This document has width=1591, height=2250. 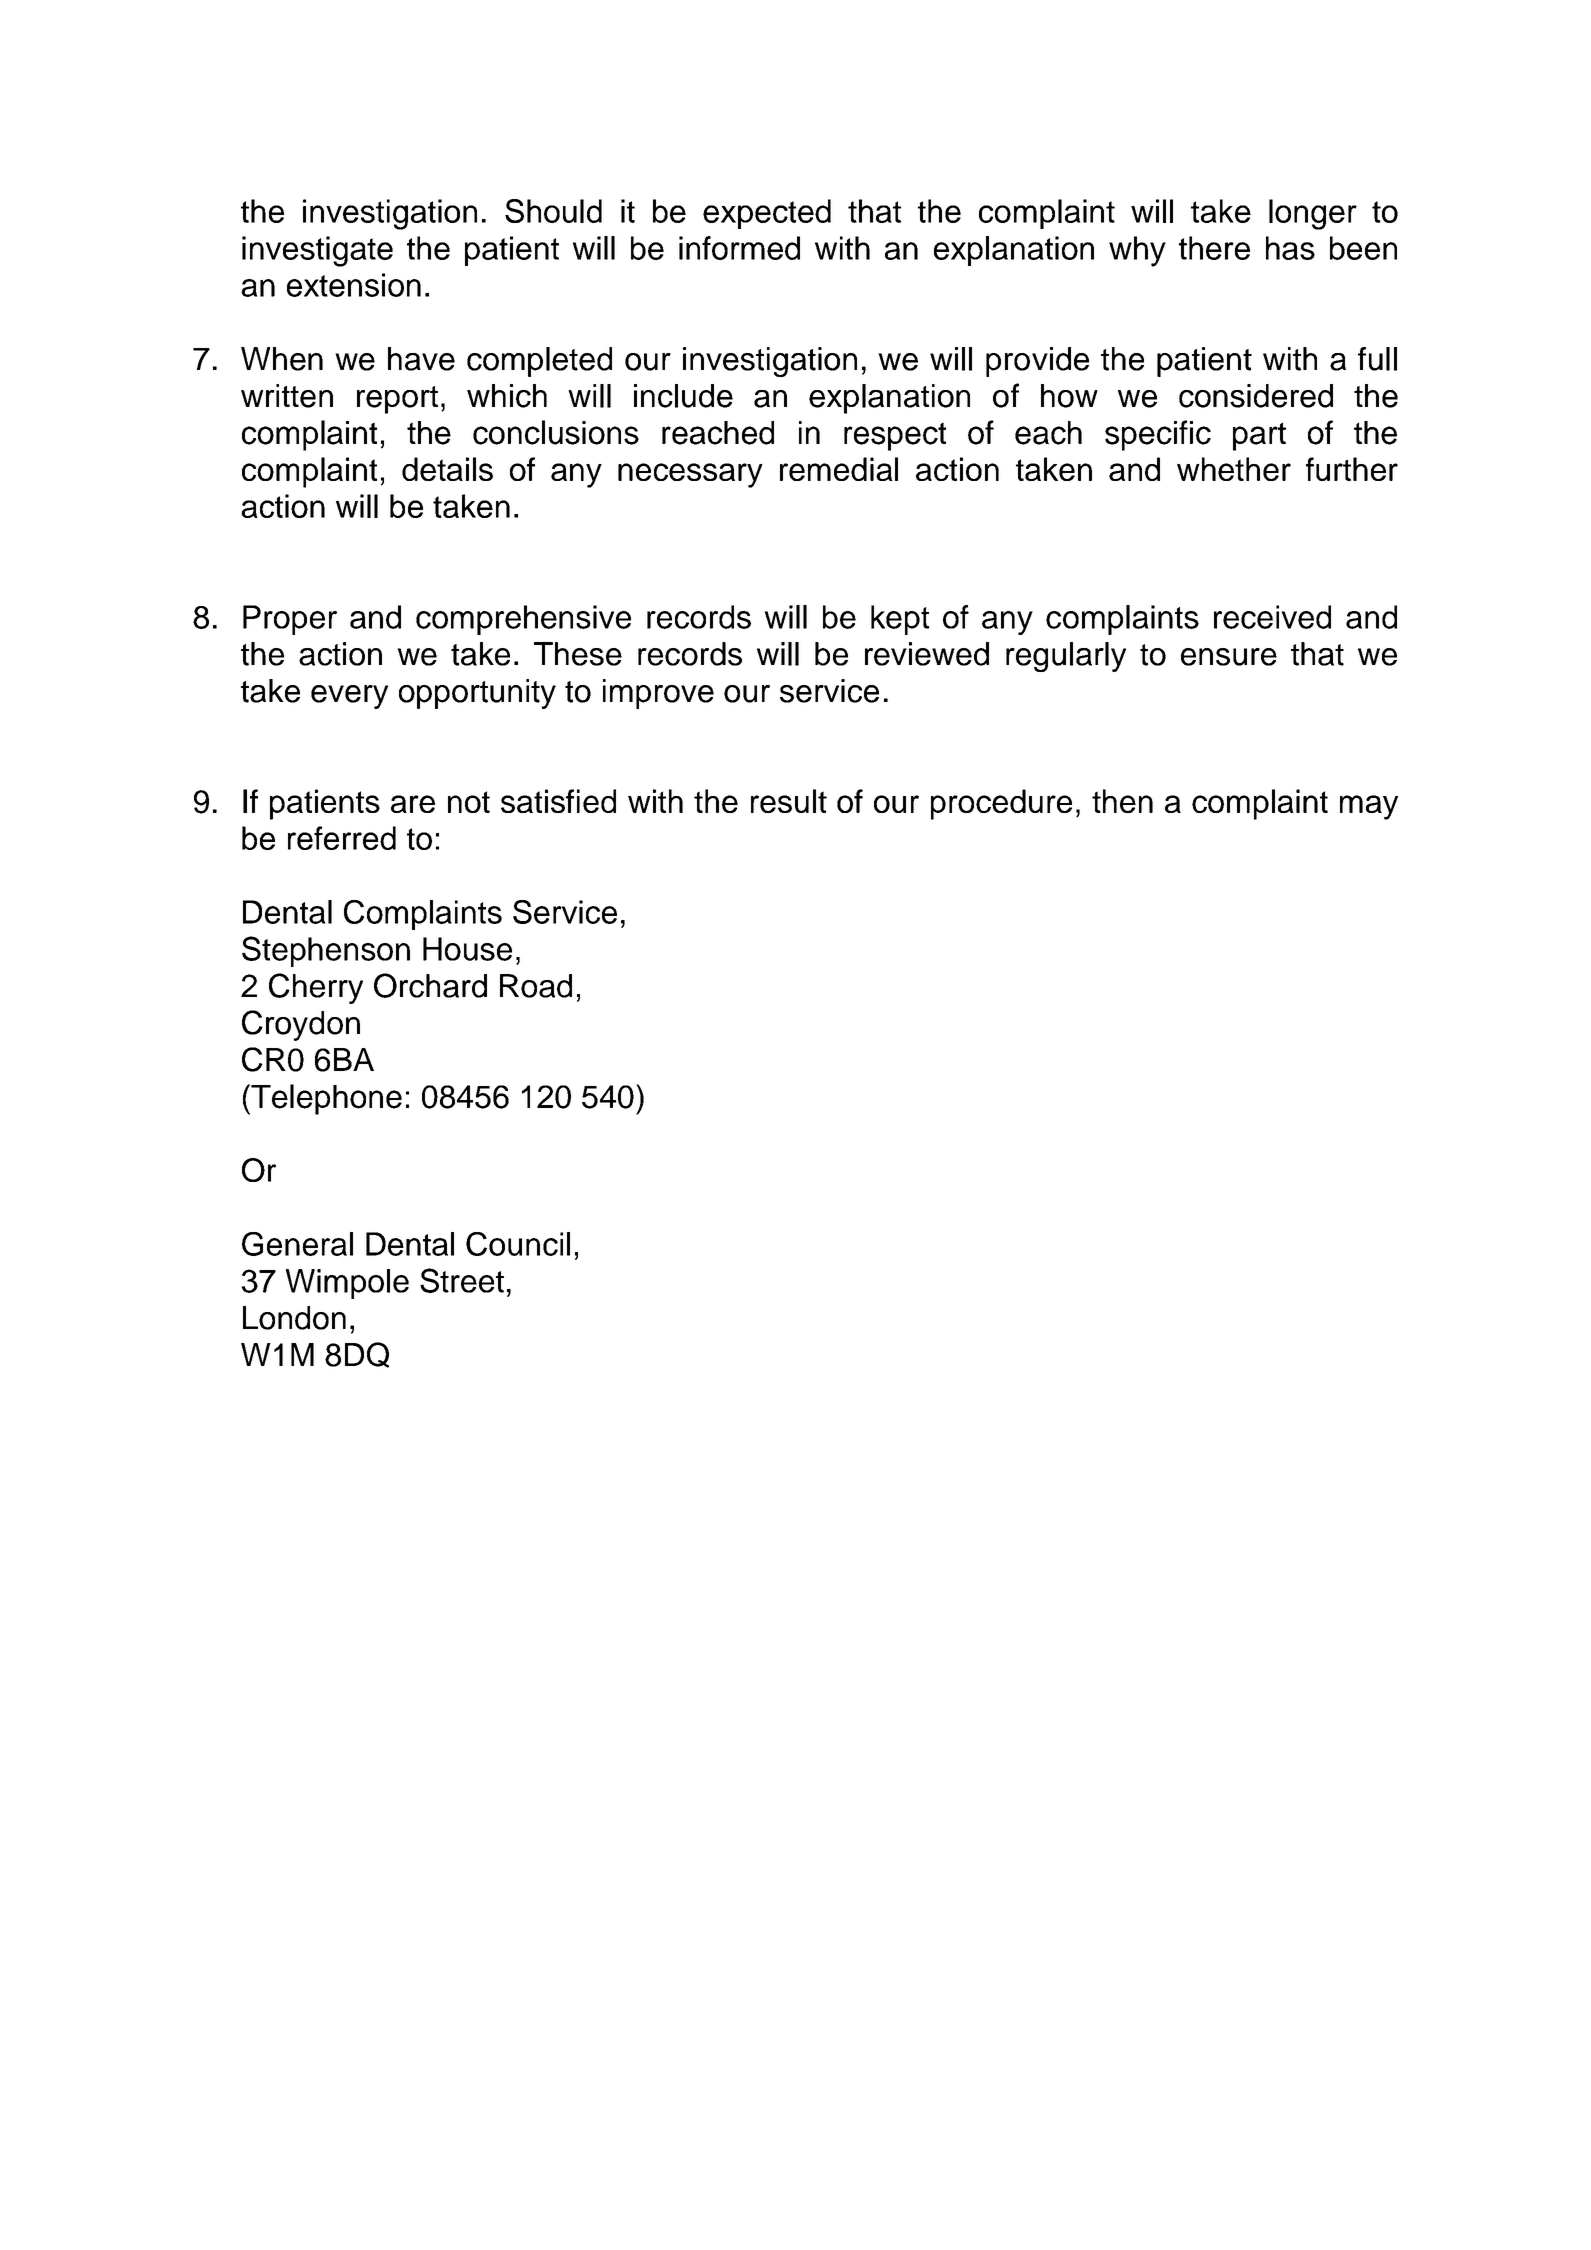 What do you see at coordinates (767, 214) in the document?
I see `expected` at bounding box center [767, 214].
